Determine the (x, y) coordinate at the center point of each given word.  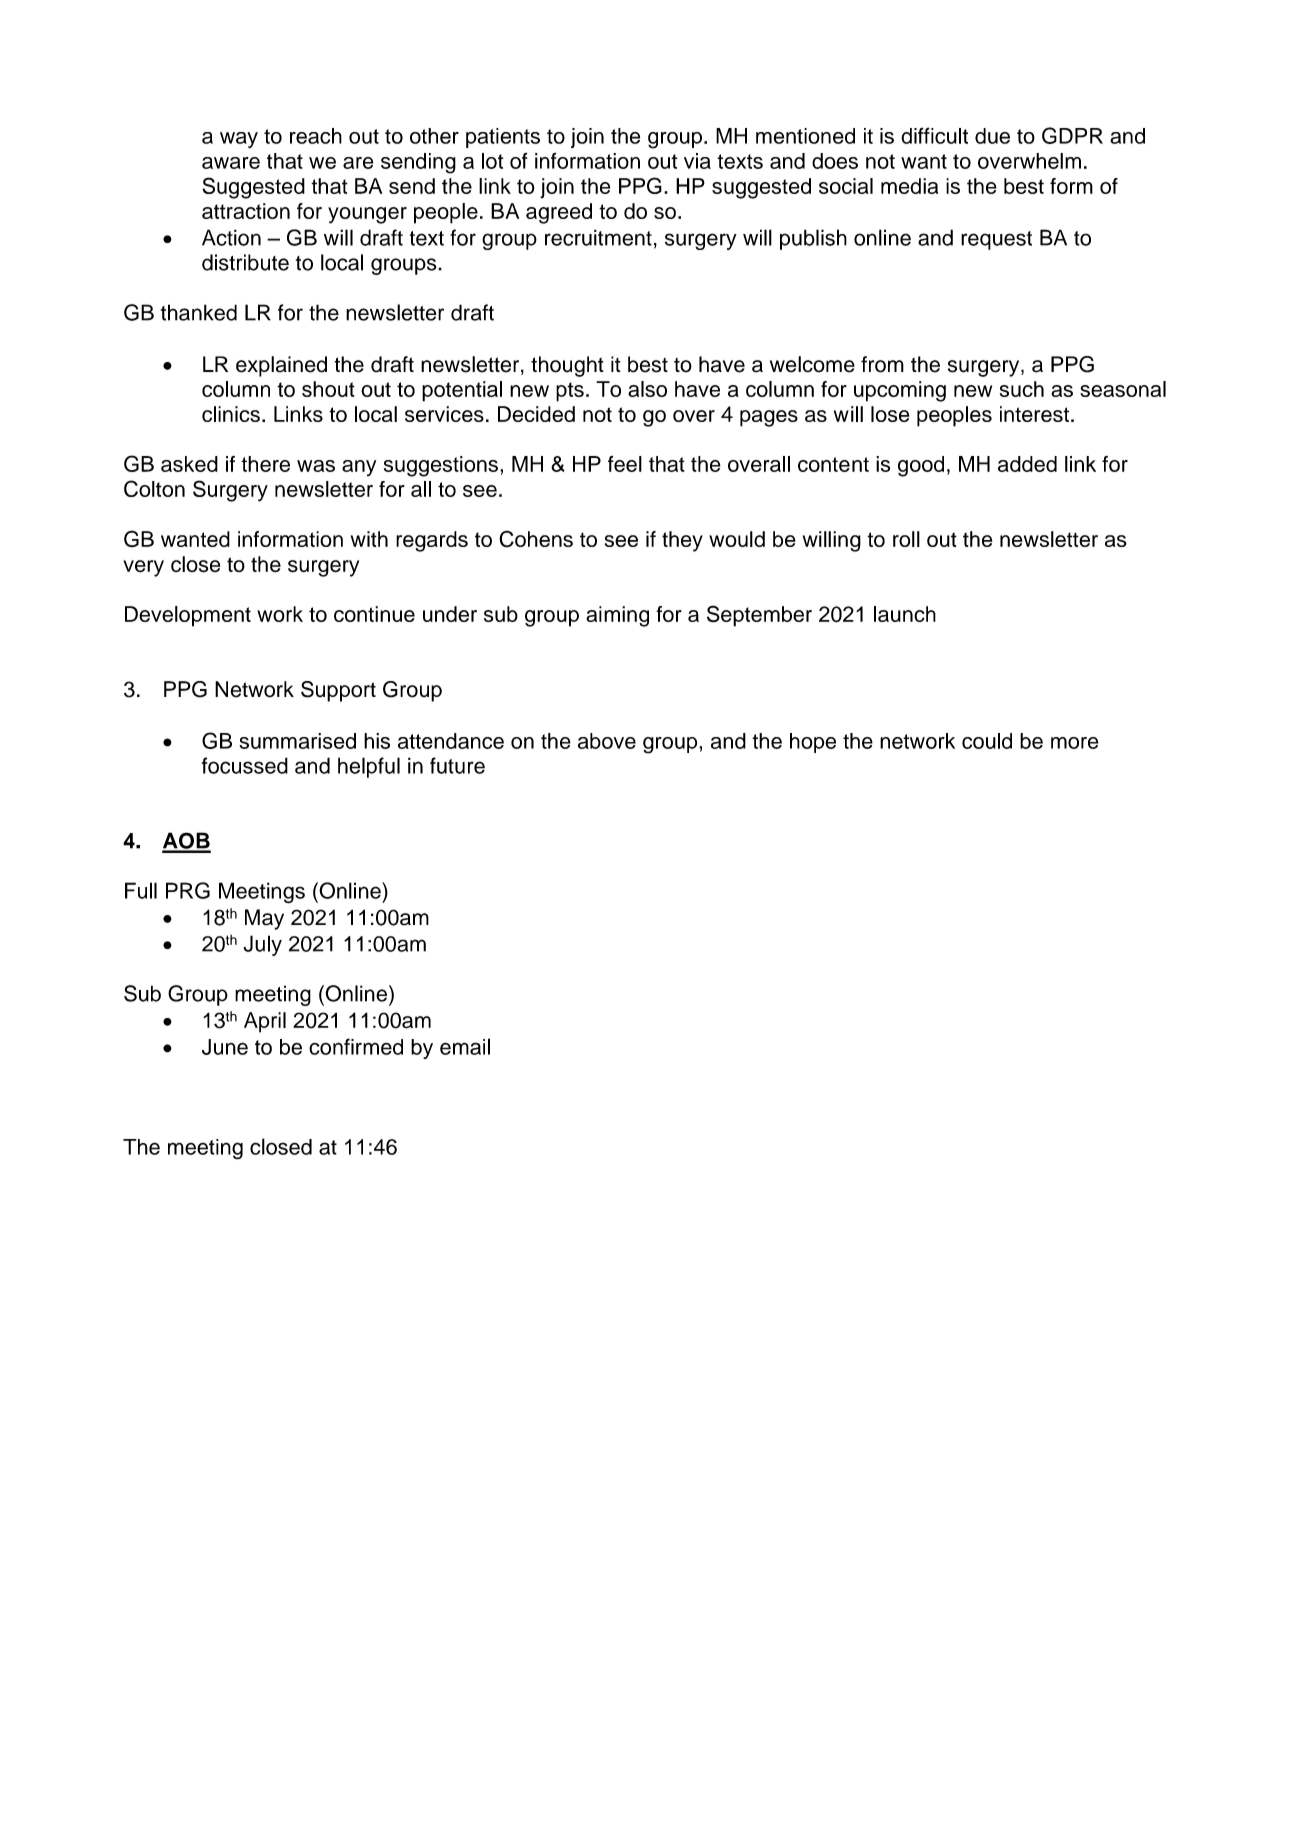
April (265, 1022)
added (1027, 464)
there (265, 464)
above (607, 741)
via (697, 161)
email (465, 1046)
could (987, 741)
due (992, 136)
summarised (297, 741)
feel (625, 464)
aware (231, 163)
